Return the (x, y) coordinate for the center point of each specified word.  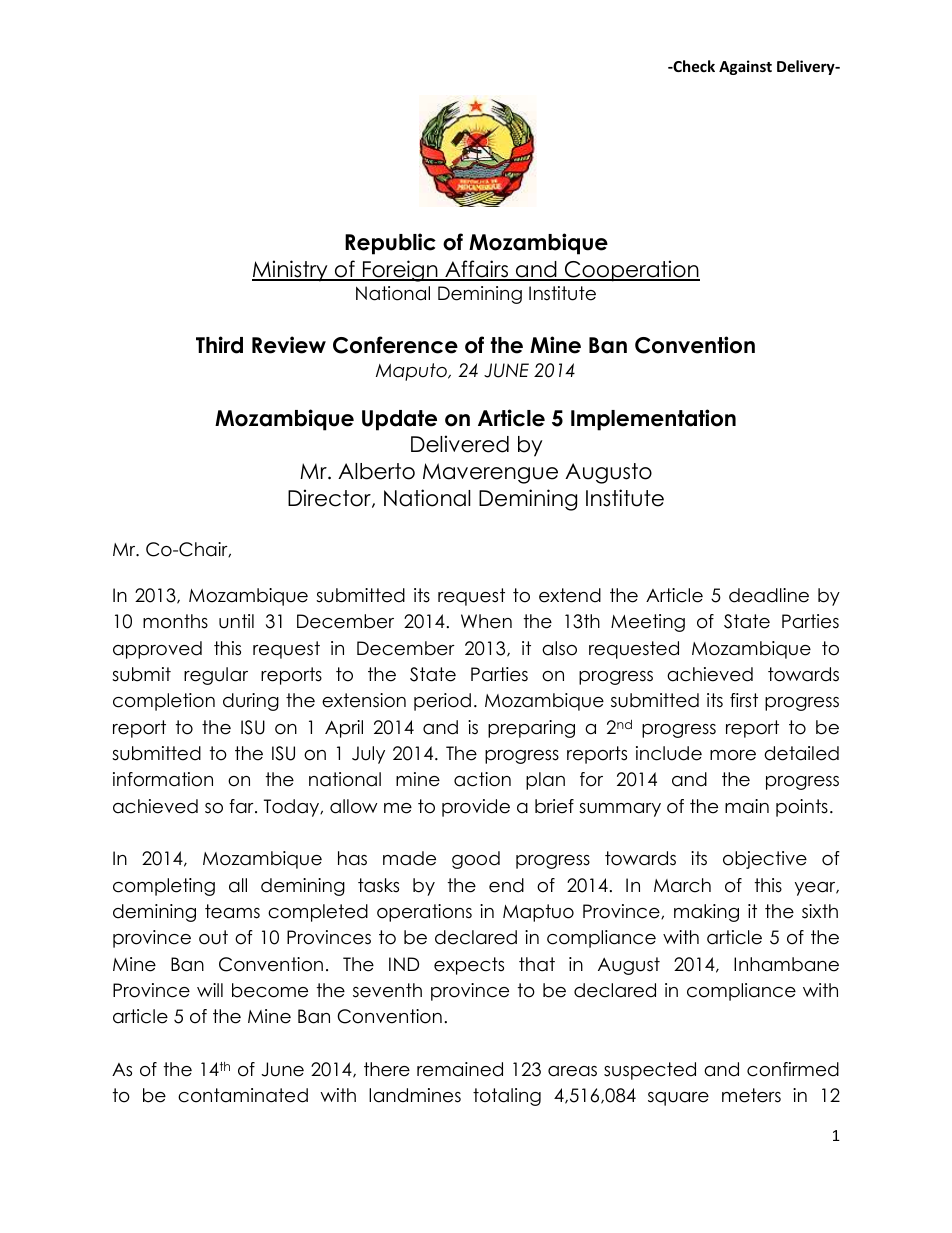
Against (745, 67)
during (251, 702)
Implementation (653, 420)
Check (693, 66)
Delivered (460, 444)
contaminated (243, 1095)
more (733, 755)
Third (219, 345)
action (482, 779)
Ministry (291, 271)
